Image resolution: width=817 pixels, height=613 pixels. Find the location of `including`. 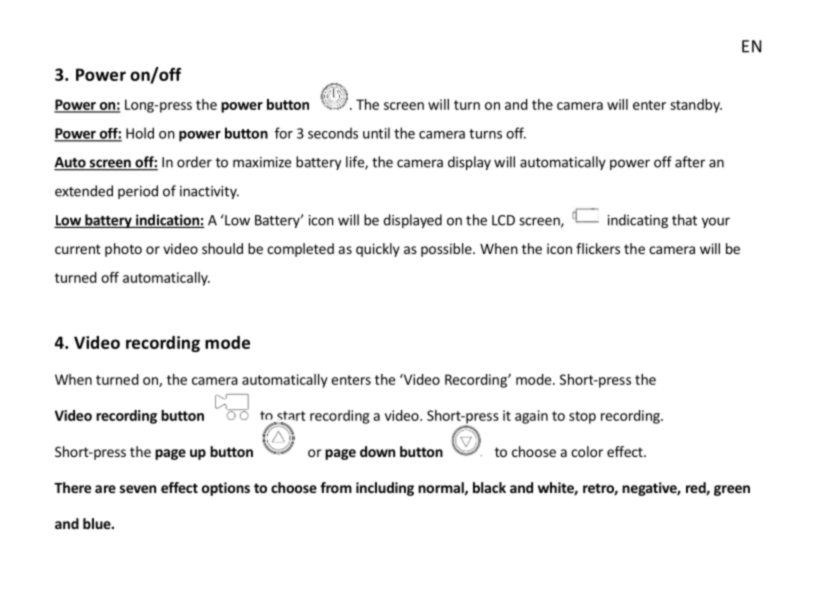

including is located at coordinates (385, 489).
